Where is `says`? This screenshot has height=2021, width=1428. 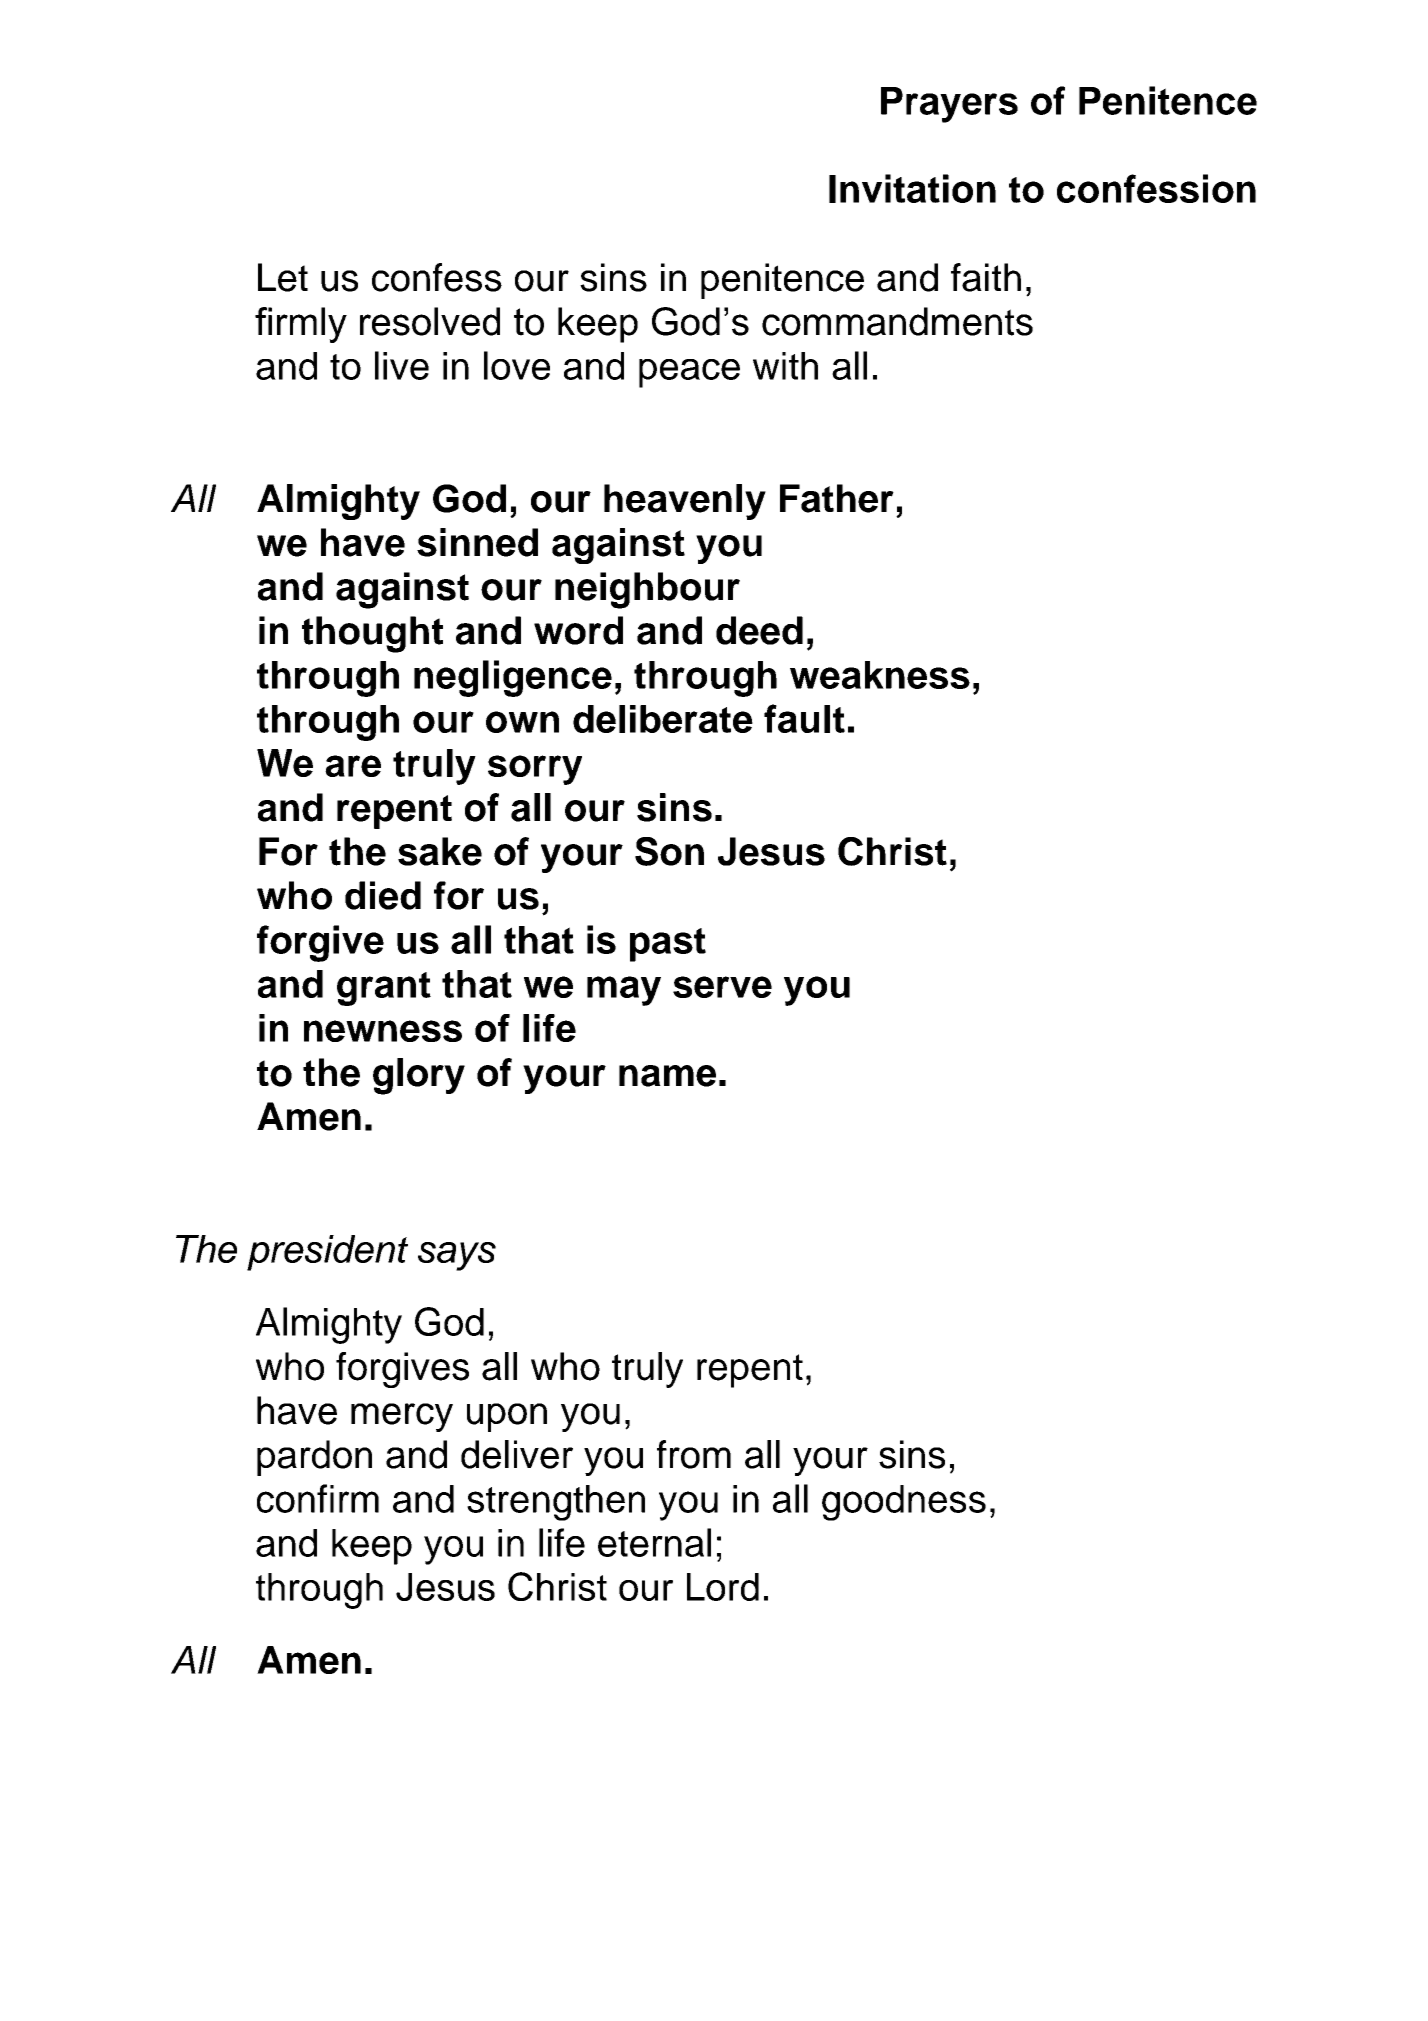
says is located at coordinates (457, 1256).
